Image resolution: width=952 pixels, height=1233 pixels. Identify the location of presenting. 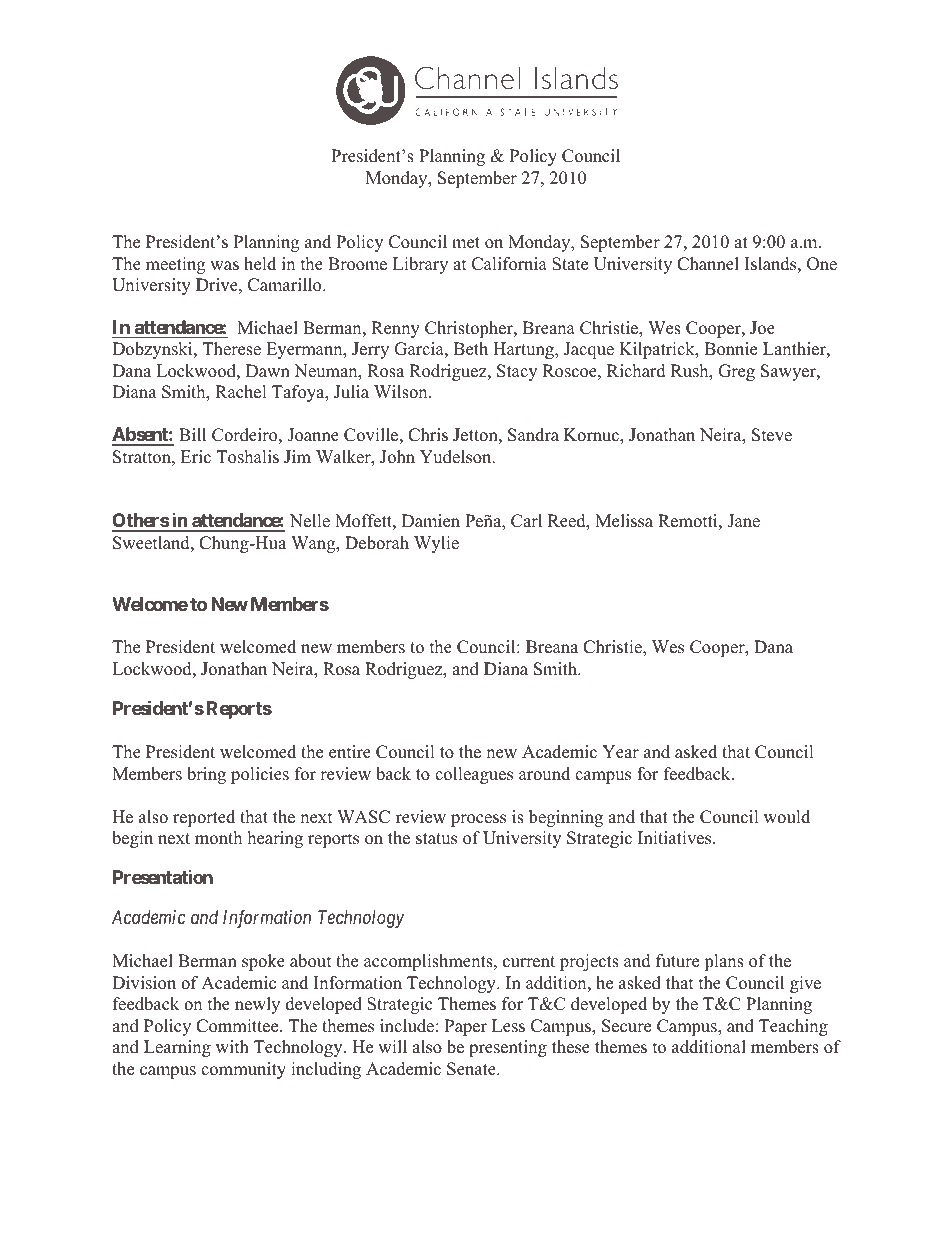
(508, 1048).
